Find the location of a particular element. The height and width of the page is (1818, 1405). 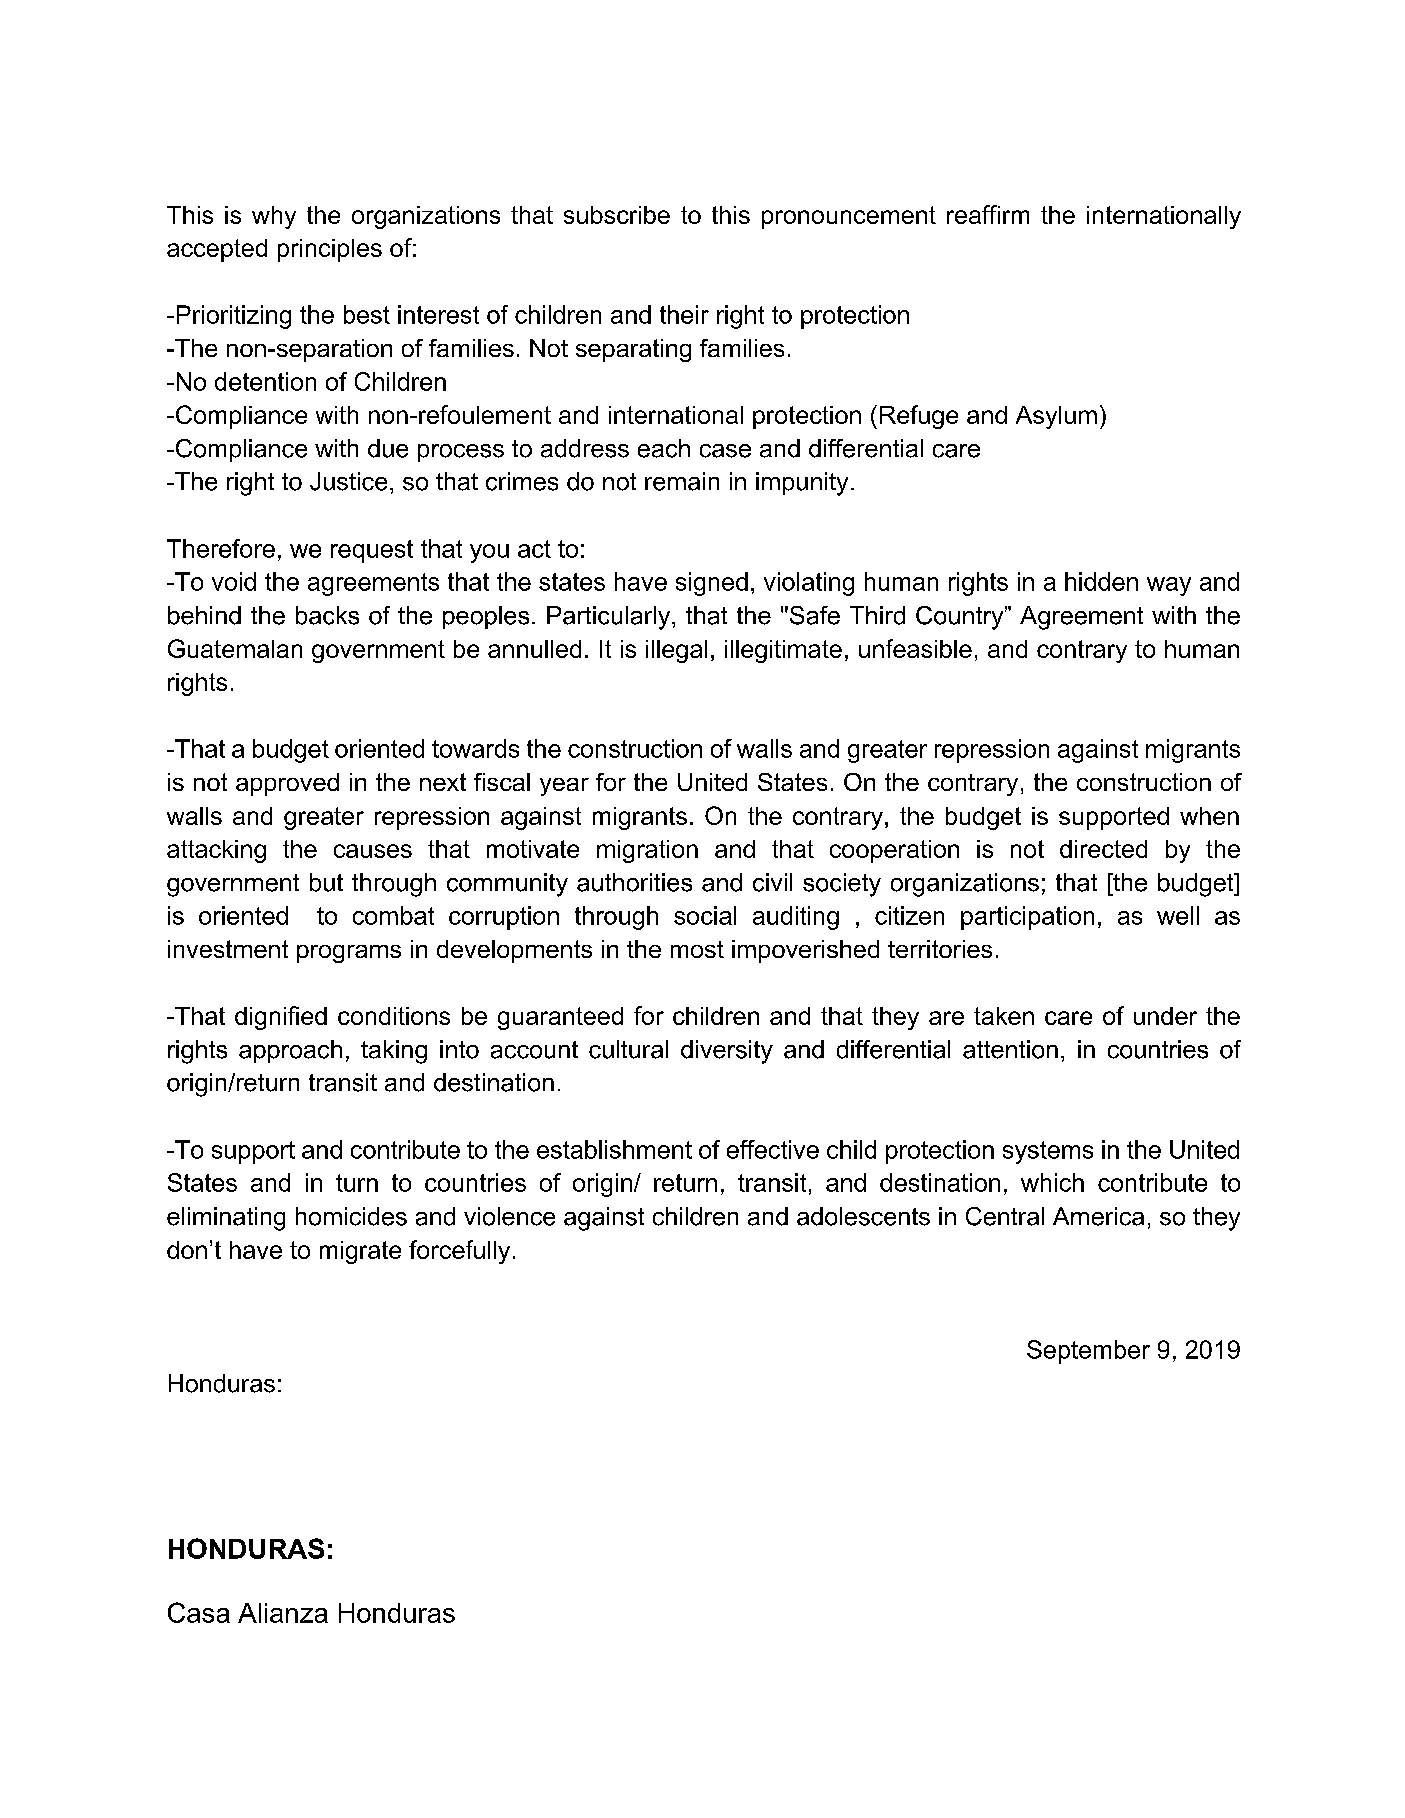

approach is located at coordinates (290, 1051).
